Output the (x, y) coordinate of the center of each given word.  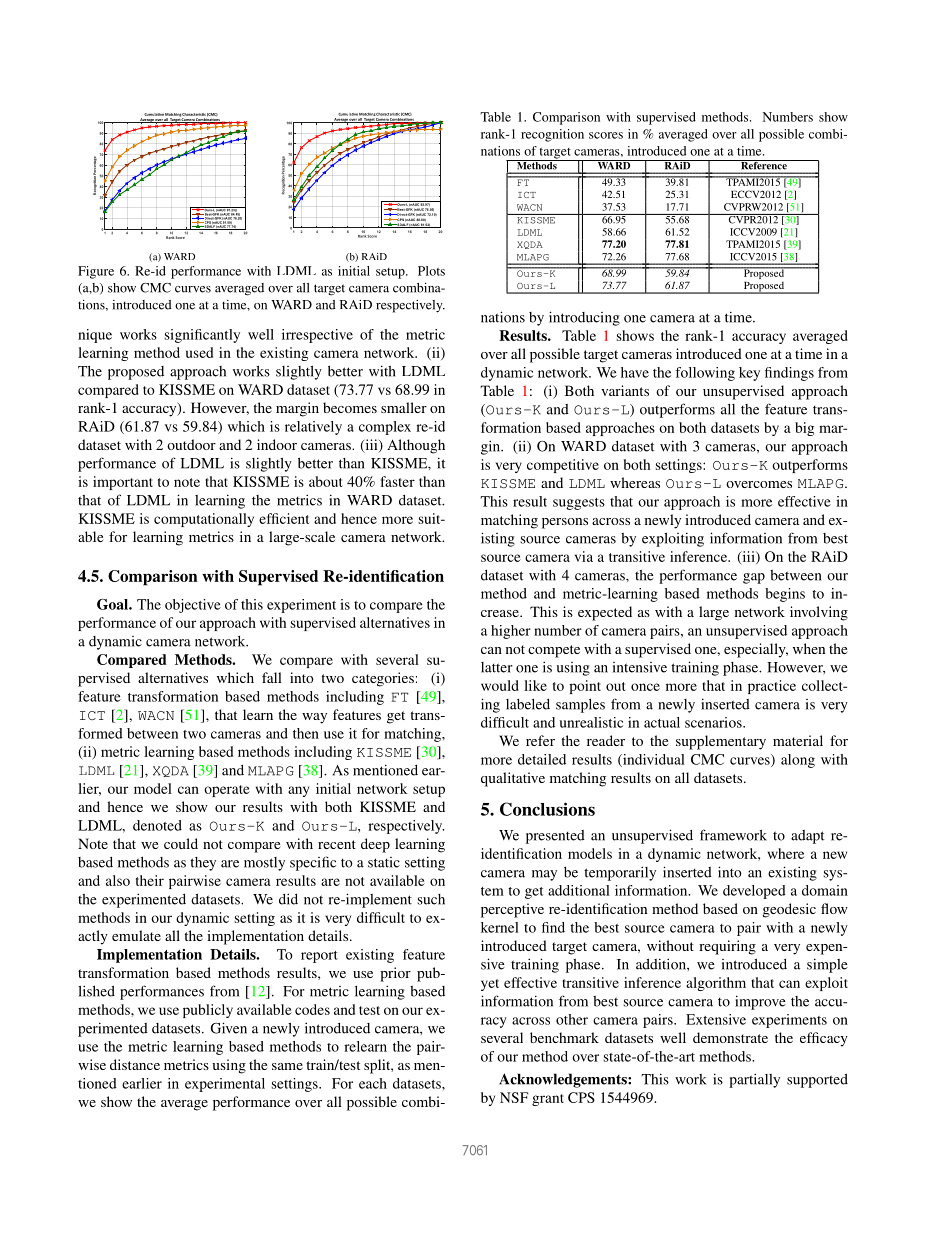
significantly (202, 336)
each (373, 1083)
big (804, 429)
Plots (431, 271)
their (150, 880)
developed (754, 892)
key (749, 374)
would (500, 685)
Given (228, 1028)
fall (272, 677)
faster (398, 481)
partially (754, 1080)
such (431, 899)
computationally (204, 520)
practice (772, 687)
